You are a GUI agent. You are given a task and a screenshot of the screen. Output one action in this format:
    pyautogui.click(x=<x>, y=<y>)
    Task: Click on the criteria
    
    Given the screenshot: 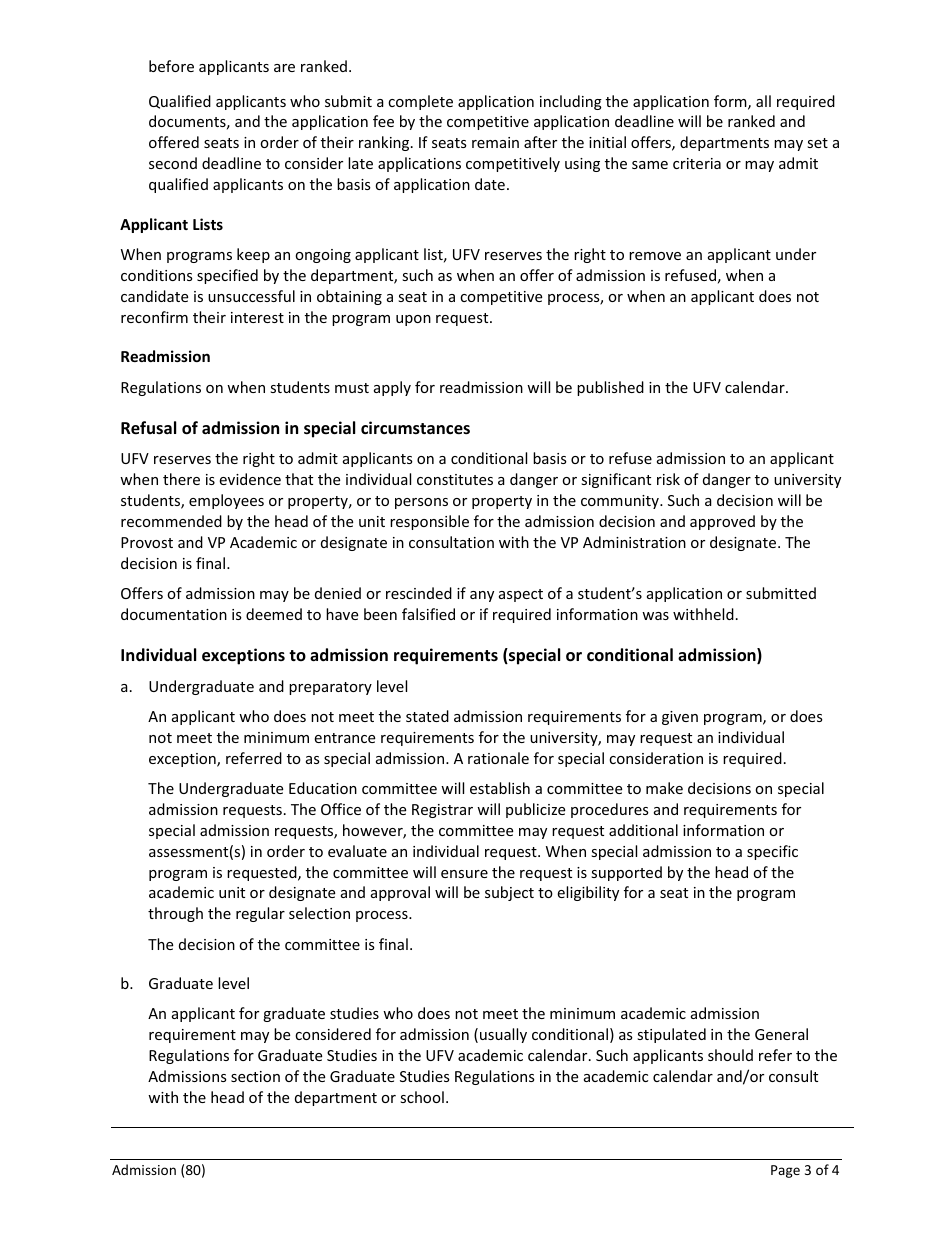 What is the action you would take?
    pyautogui.click(x=697, y=163)
